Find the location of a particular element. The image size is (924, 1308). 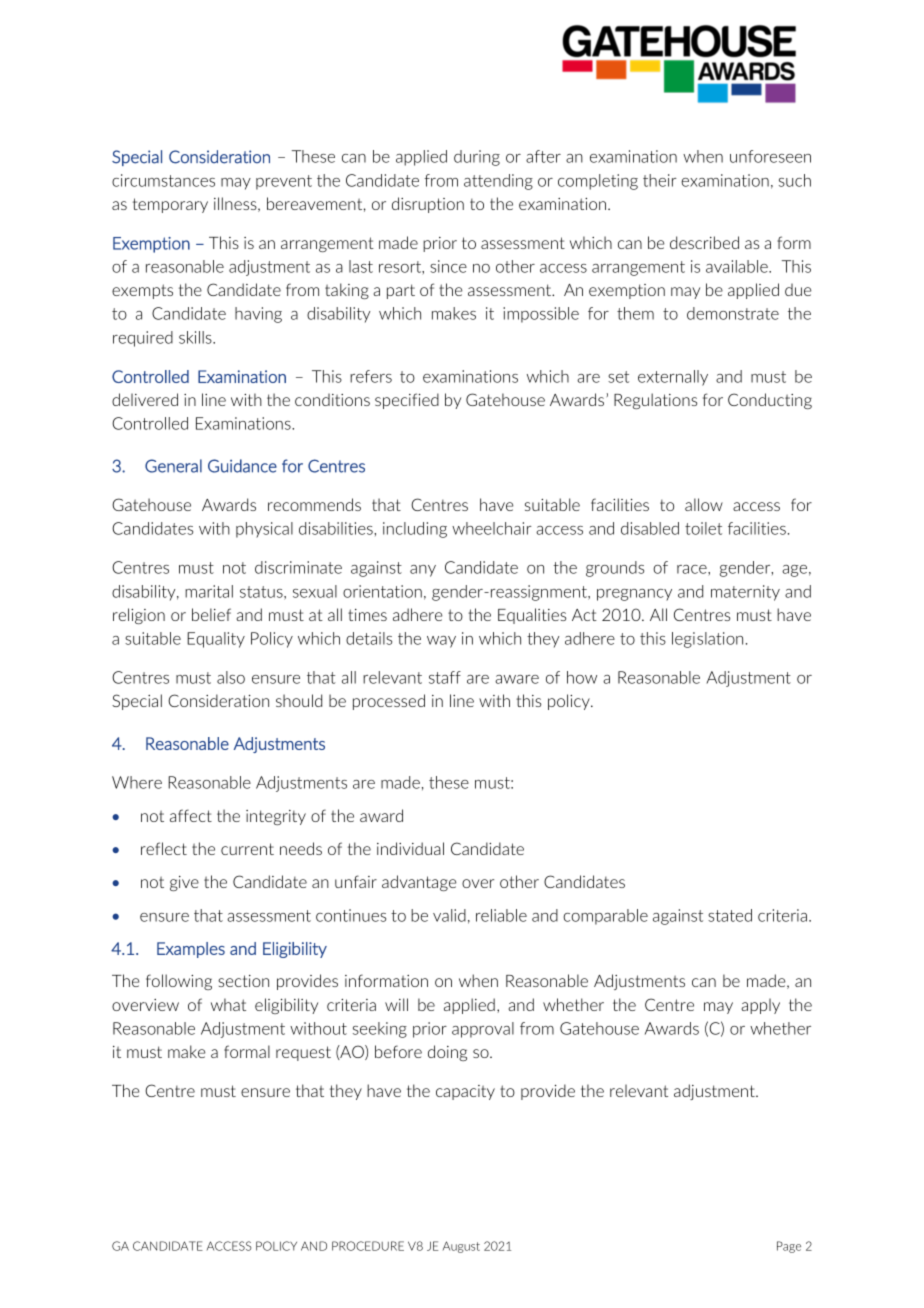

temporary is located at coordinates (170, 205).
